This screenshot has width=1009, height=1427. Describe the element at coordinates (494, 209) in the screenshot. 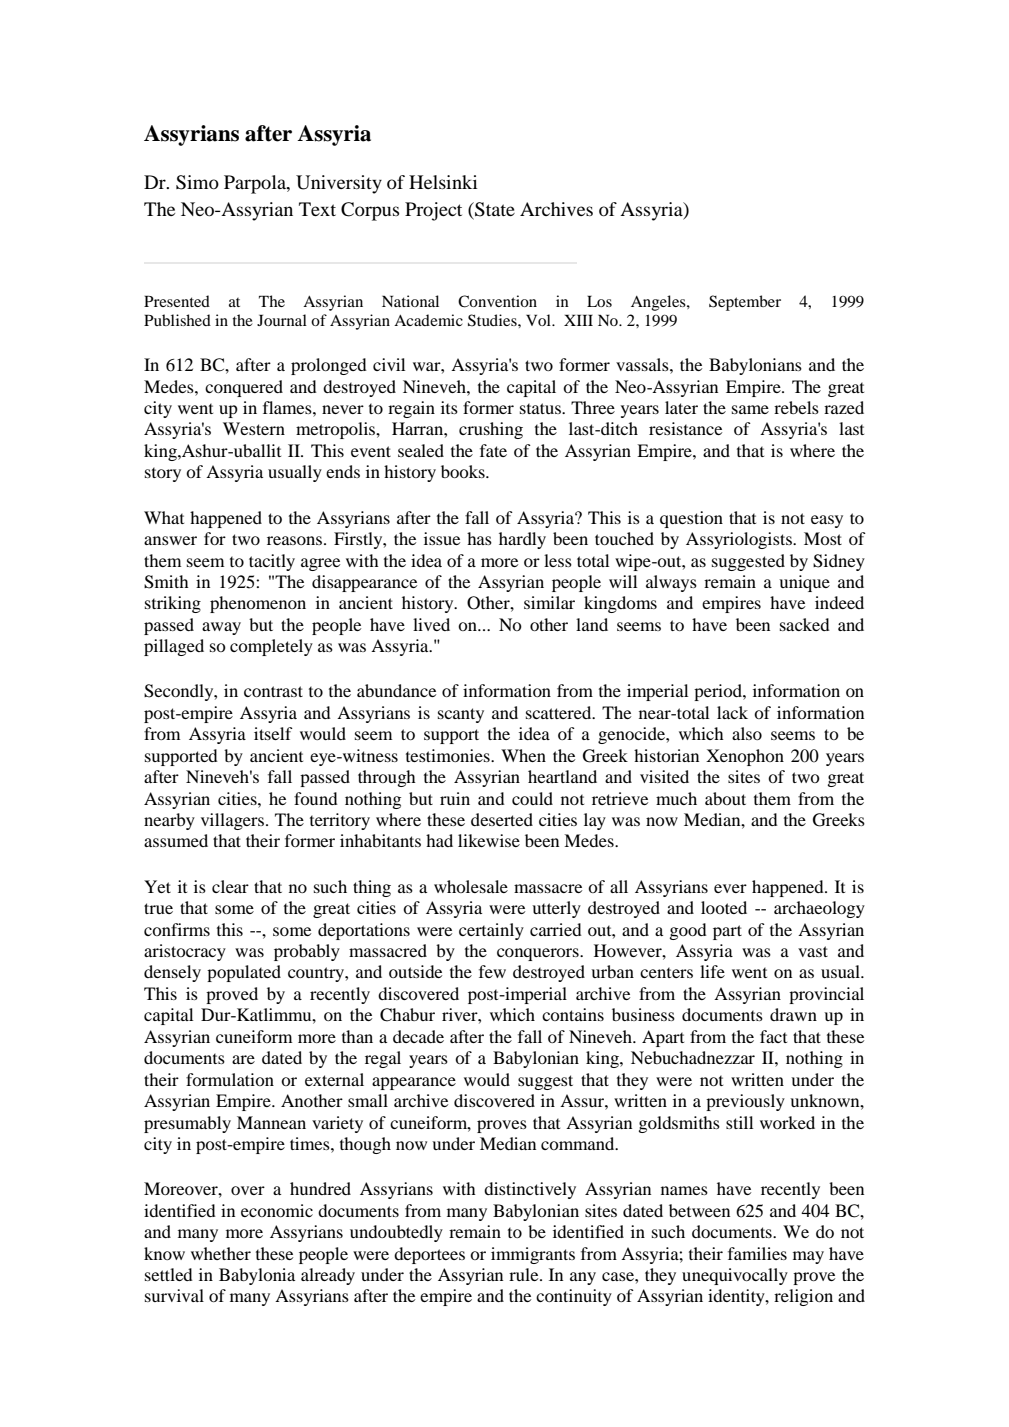

I see `State` at that location.
